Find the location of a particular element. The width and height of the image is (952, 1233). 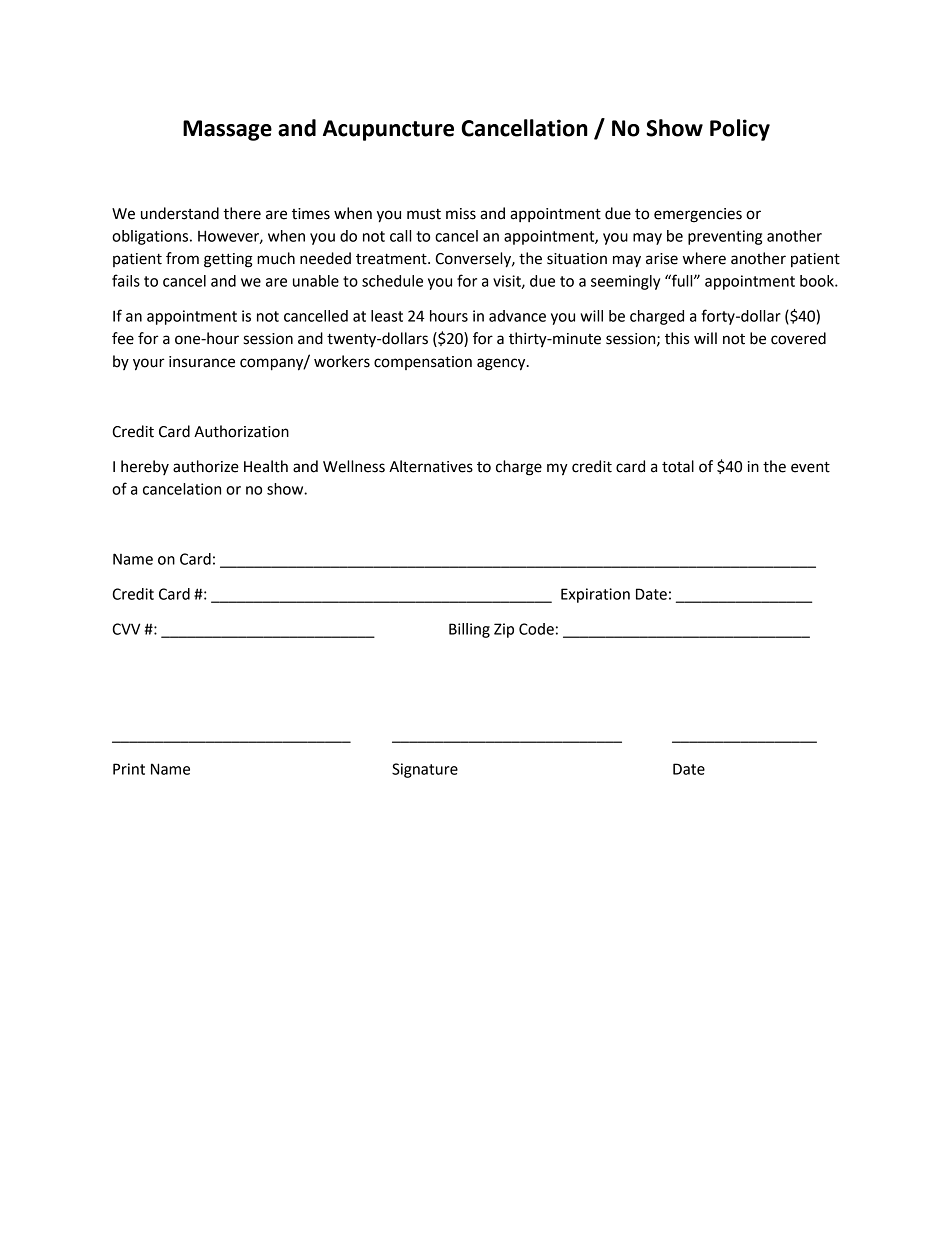

authorize is located at coordinates (206, 466).
